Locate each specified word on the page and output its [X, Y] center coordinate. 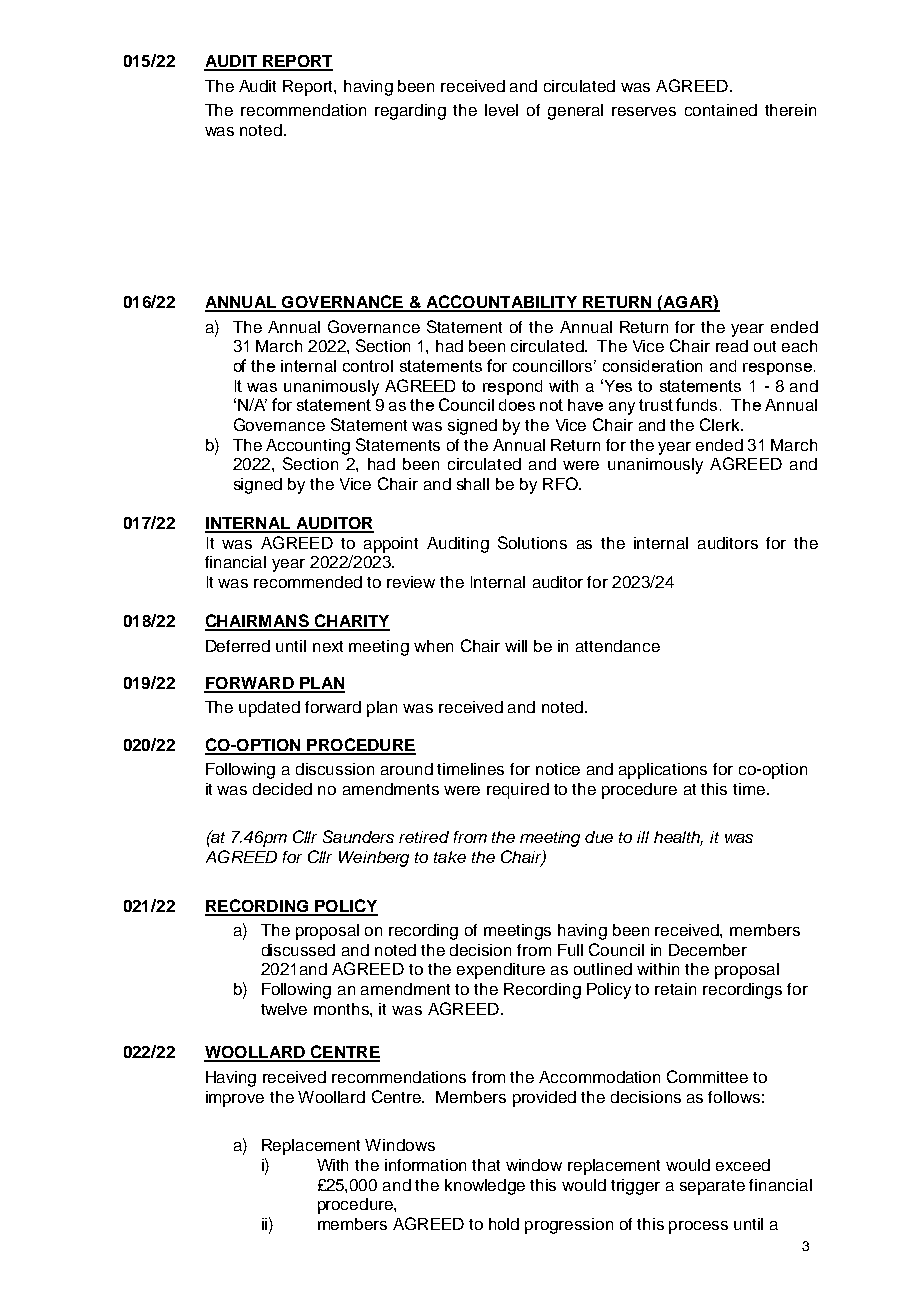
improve [235, 1099]
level [501, 110]
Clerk [721, 424]
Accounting [308, 447]
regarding [410, 112]
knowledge [485, 1187]
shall [473, 484]
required [518, 791]
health [678, 838]
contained [721, 110]
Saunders [358, 836]
